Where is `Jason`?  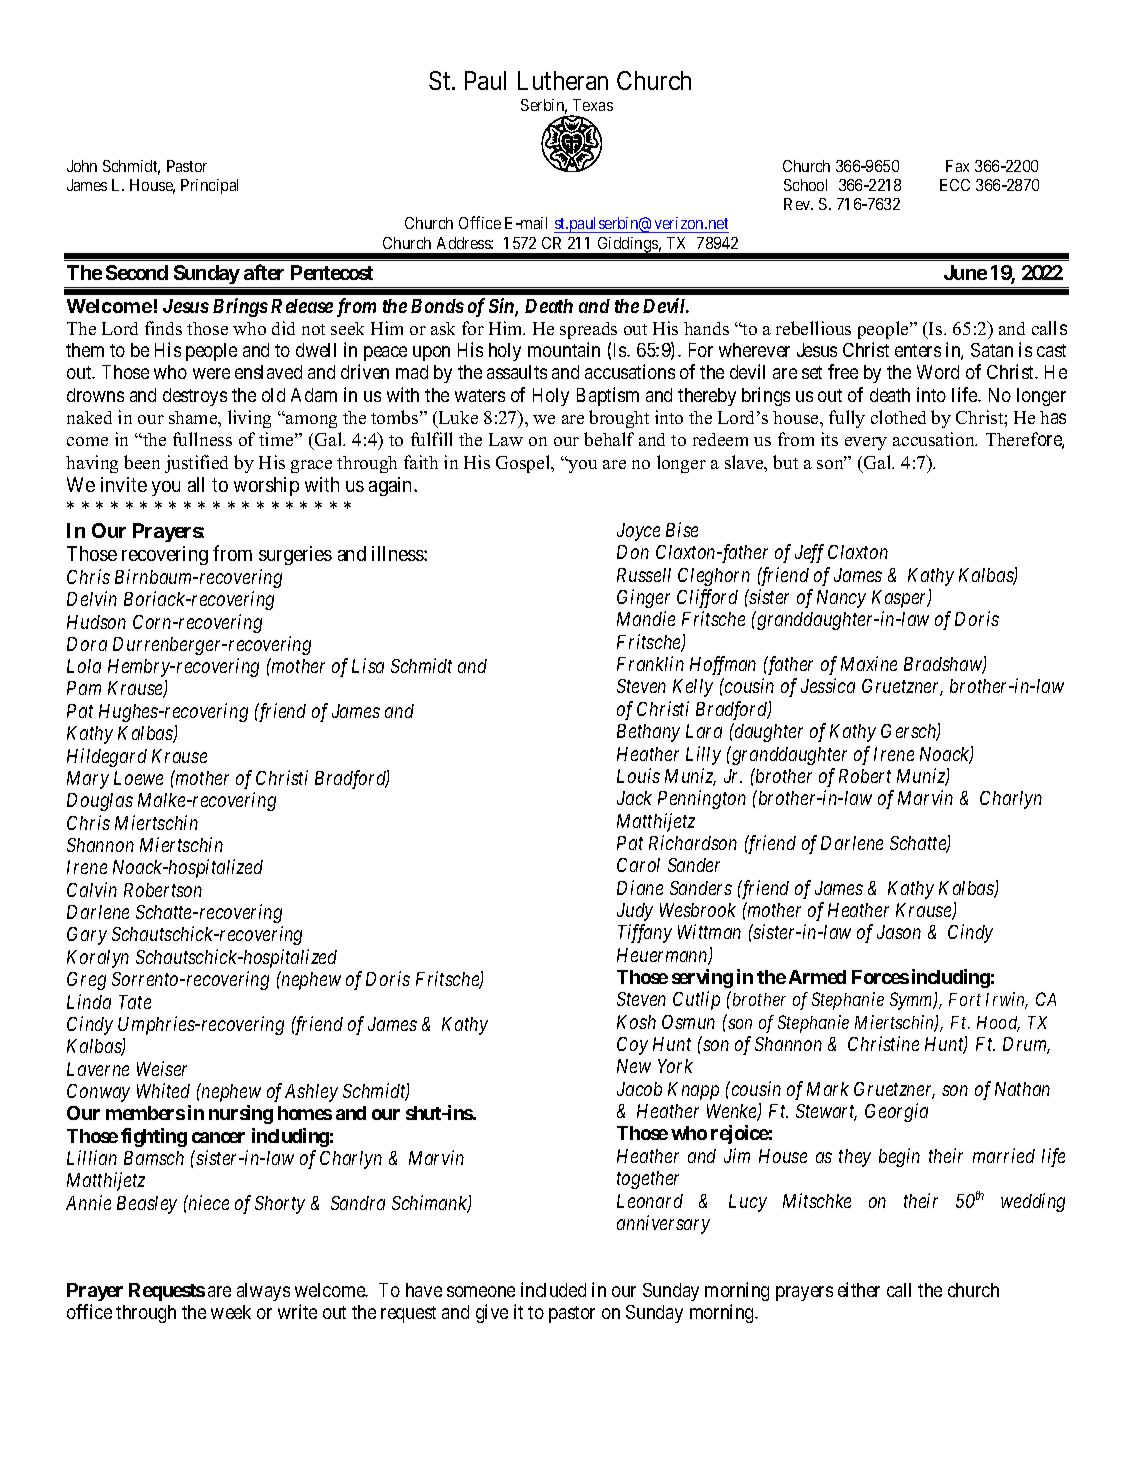
Jason is located at coordinates (899, 932).
